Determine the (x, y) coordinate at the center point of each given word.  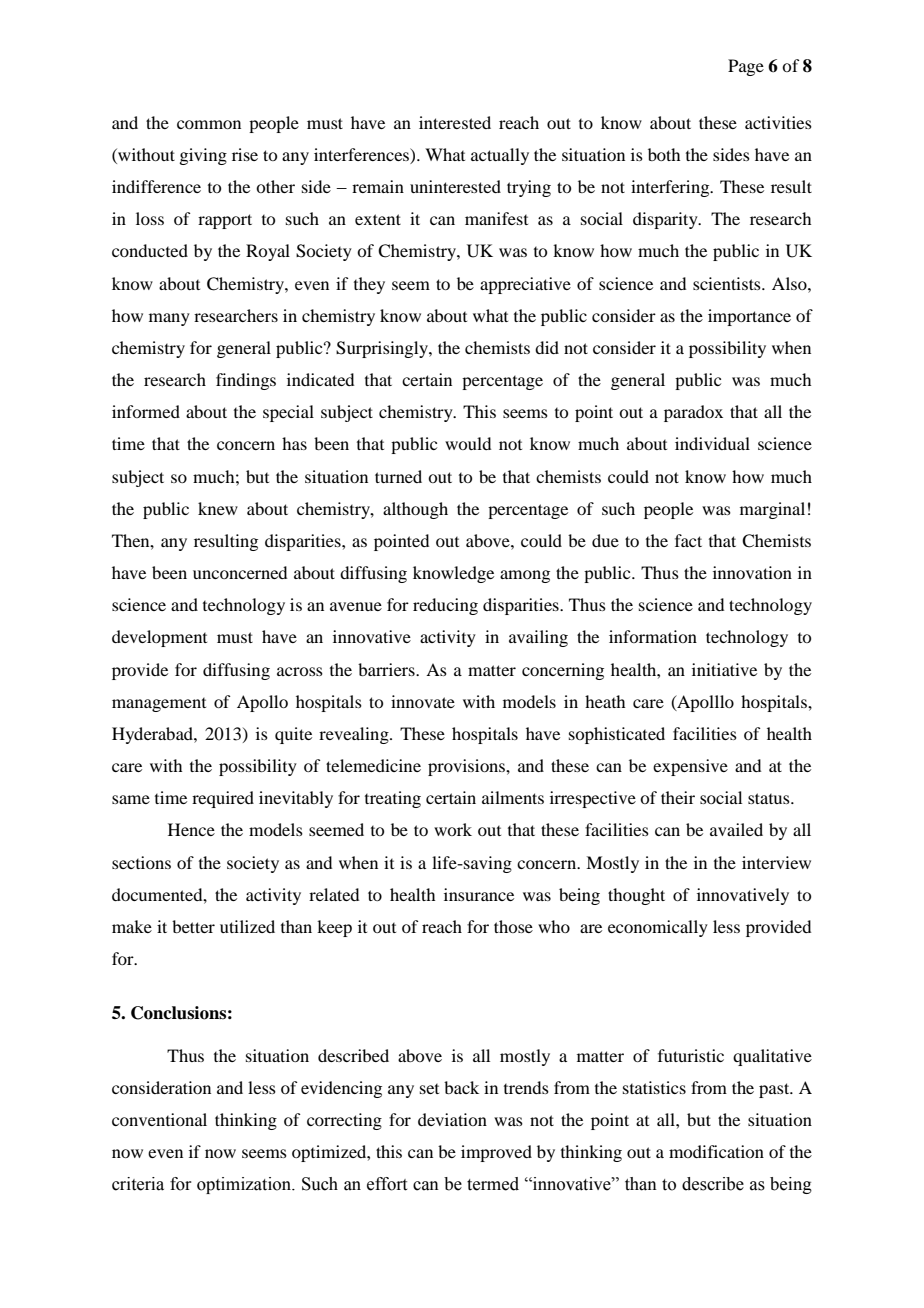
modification (716, 1151)
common (209, 124)
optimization (245, 1185)
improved (496, 1153)
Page (746, 67)
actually (500, 156)
